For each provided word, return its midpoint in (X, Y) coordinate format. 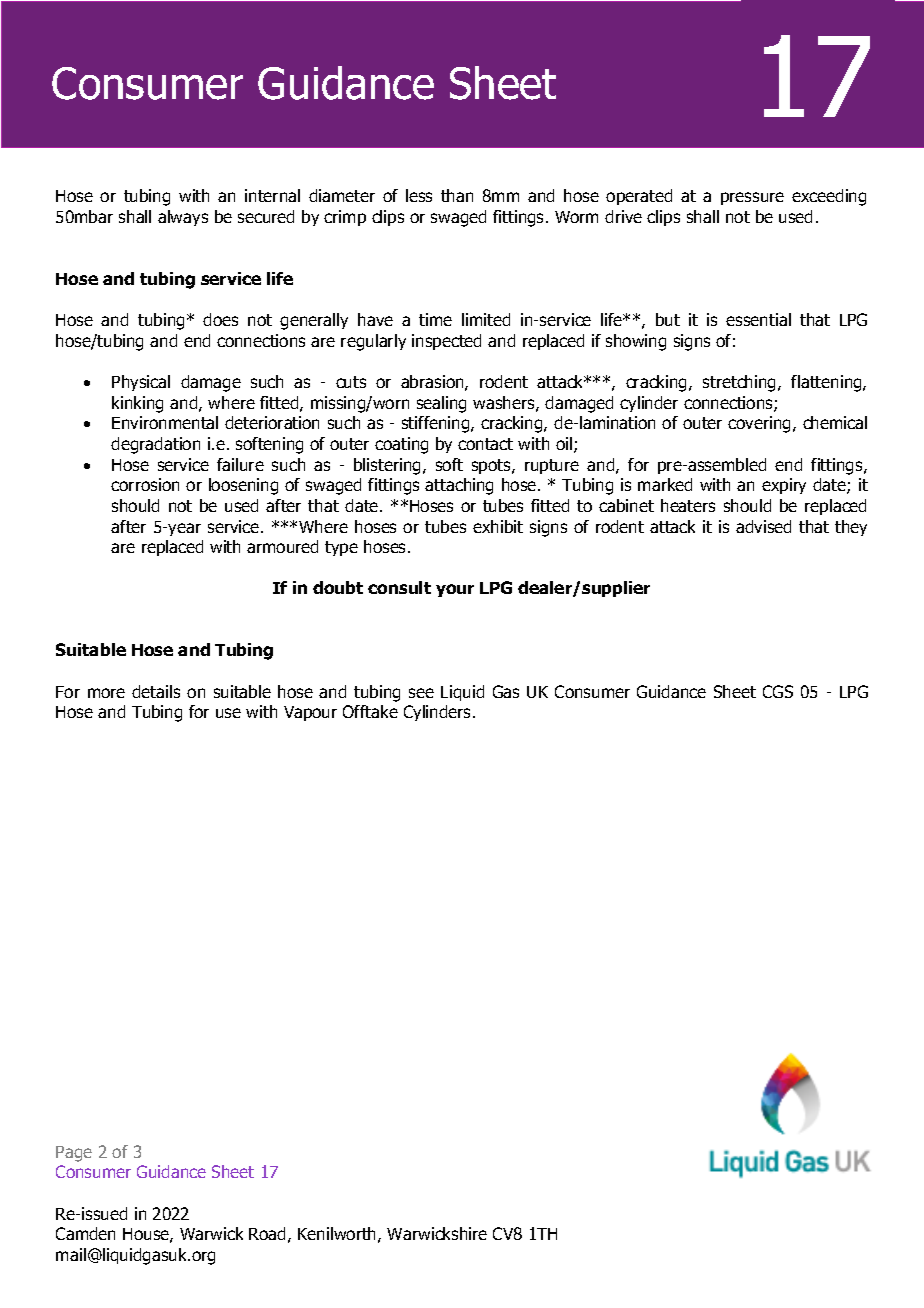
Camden (85, 1233)
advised (763, 526)
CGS (778, 691)
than (457, 195)
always (183, 218)
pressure (752, 198)
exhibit (498, 526)
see (421, 693)
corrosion (145, 484)
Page (74, 1154)
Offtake (370, 711)
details (156, 691)
